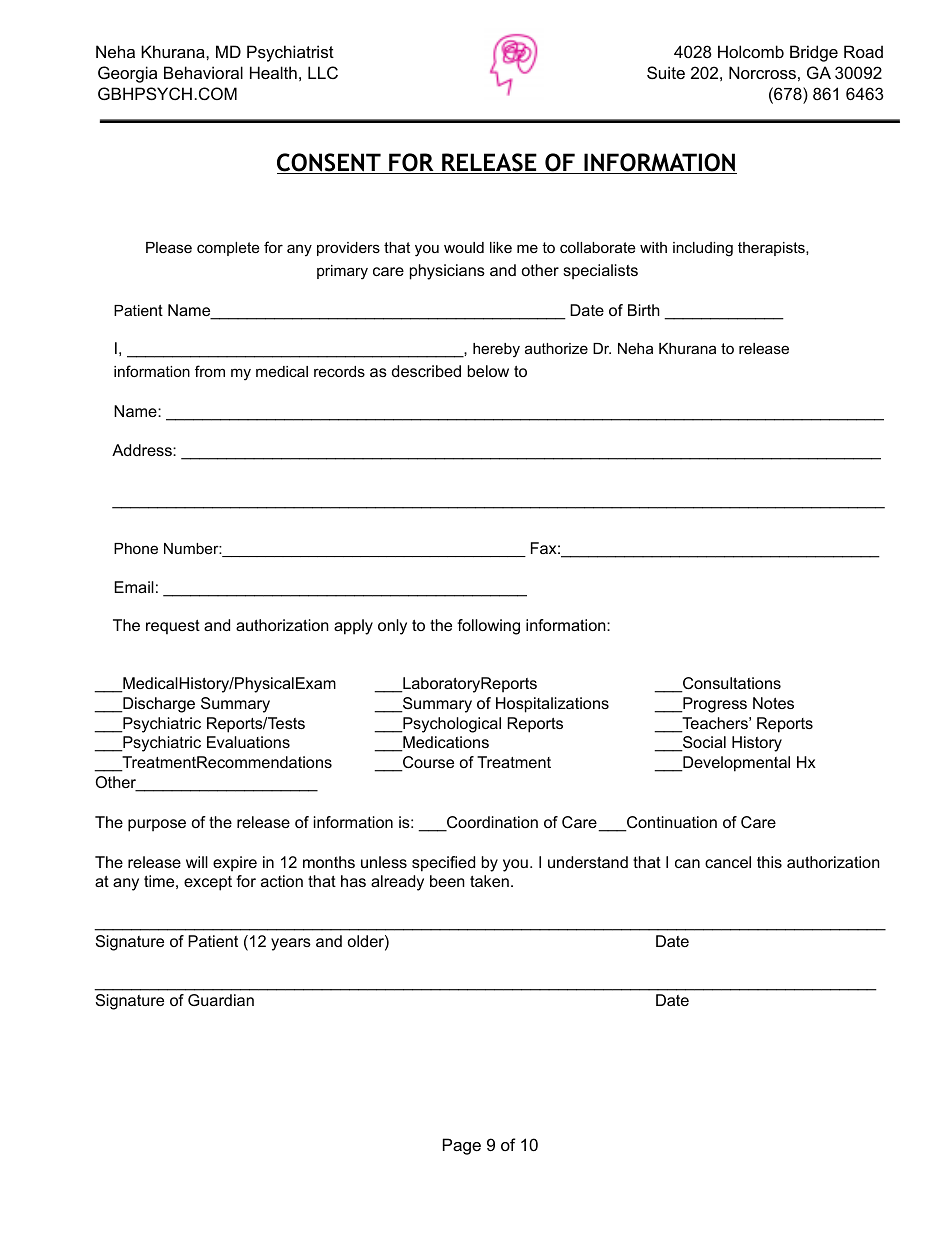 The height and width of the document is (1233, 952). Describe the element at coordinates (496, 350) in the document. I see `hereby` at that location.
